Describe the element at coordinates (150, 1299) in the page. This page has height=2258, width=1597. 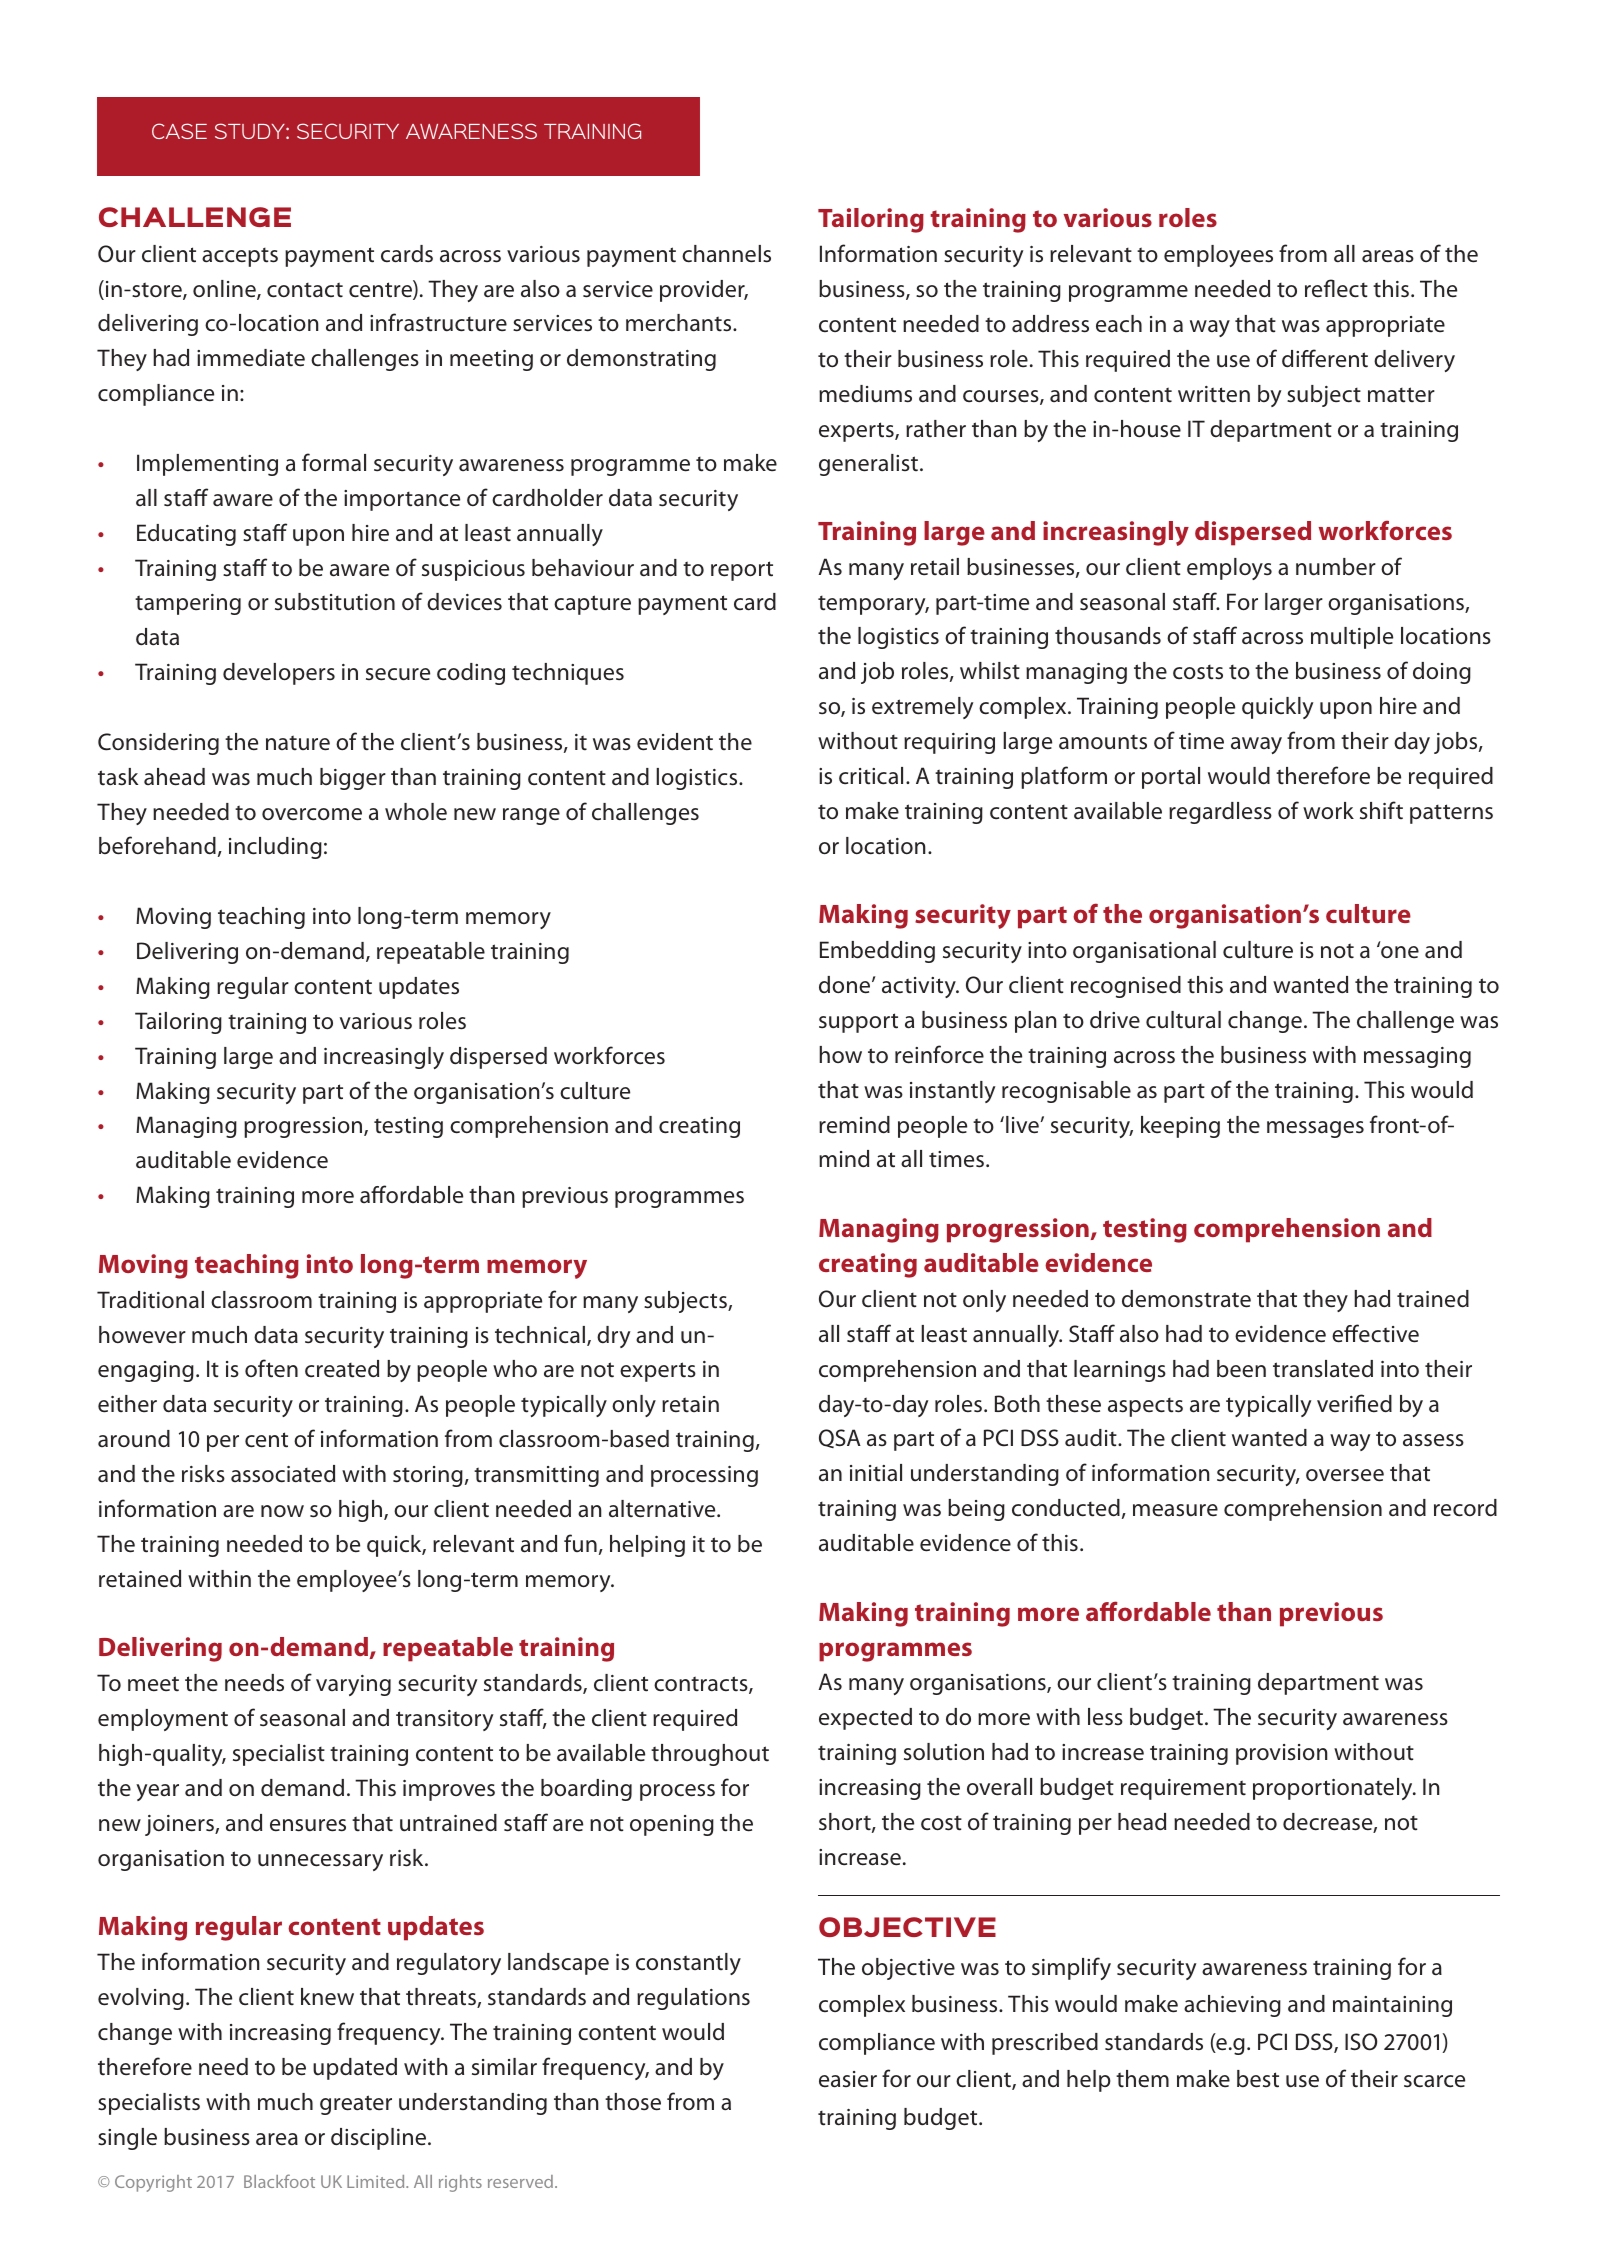
I see `Traditional` at that location.
